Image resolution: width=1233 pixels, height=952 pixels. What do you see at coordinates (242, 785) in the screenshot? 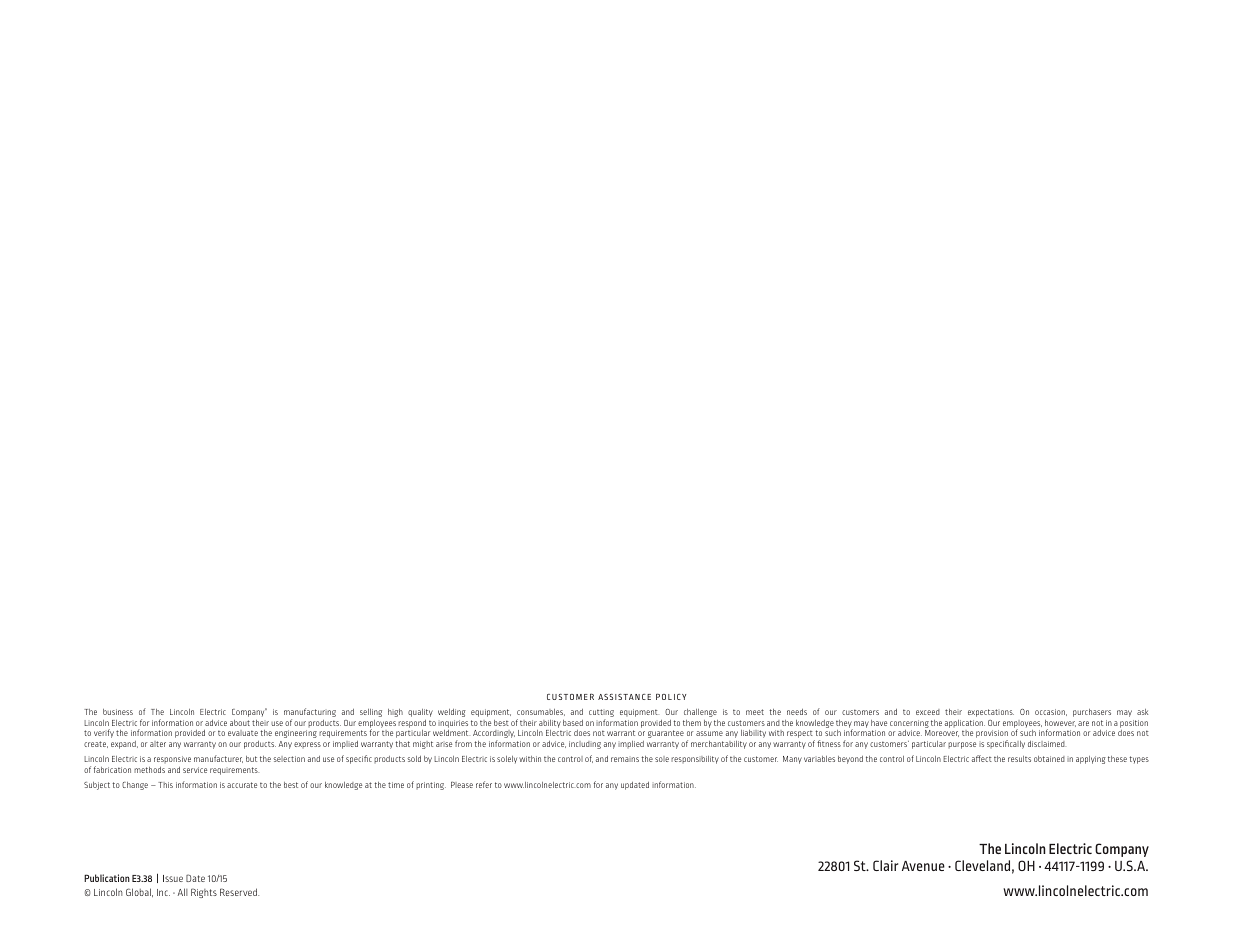
I see `accurate` at bounding box center [242, 785].
